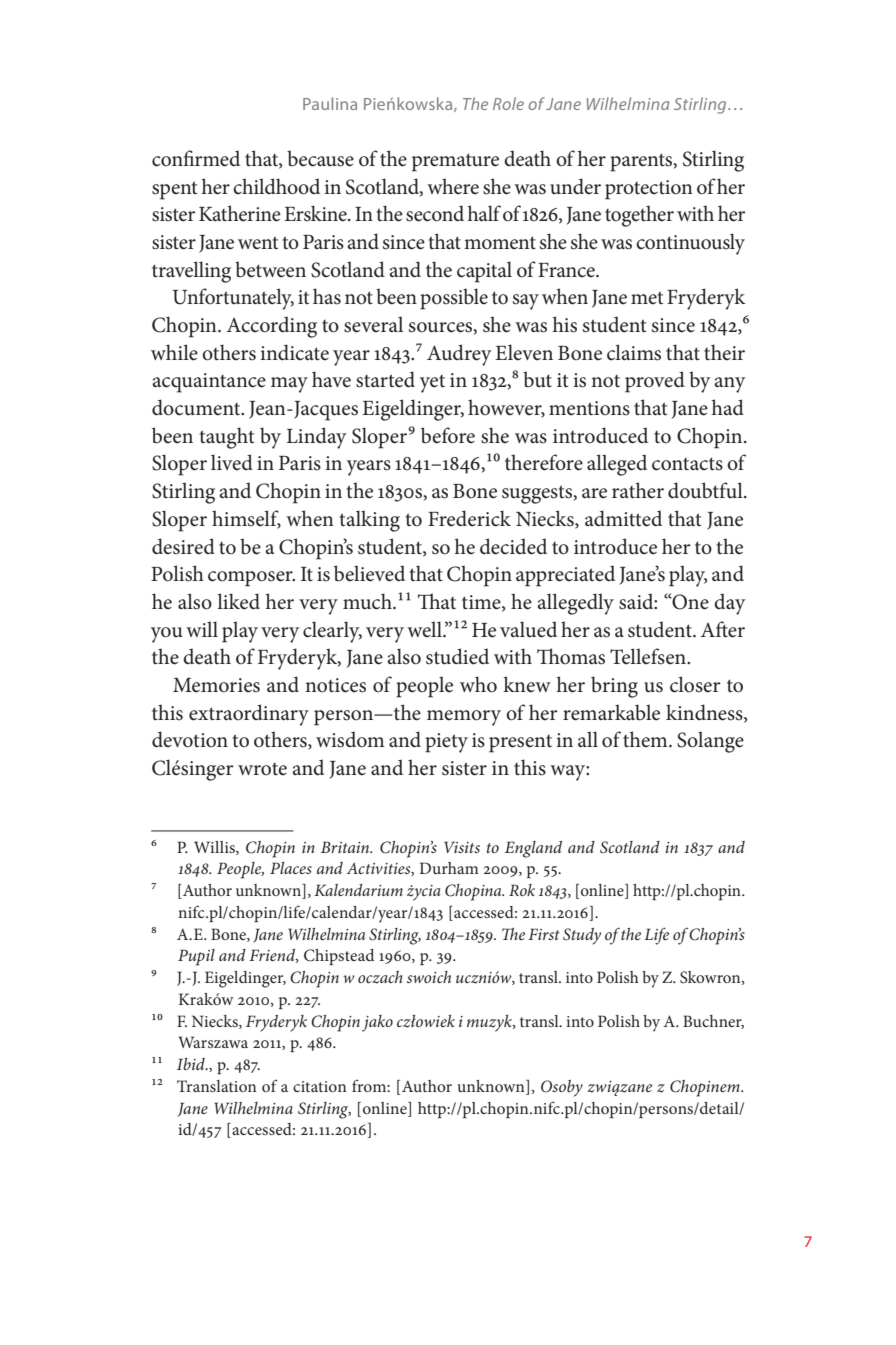 This screenshot has width=896, height=1345. I want to click on protection, so click(649, 190).
